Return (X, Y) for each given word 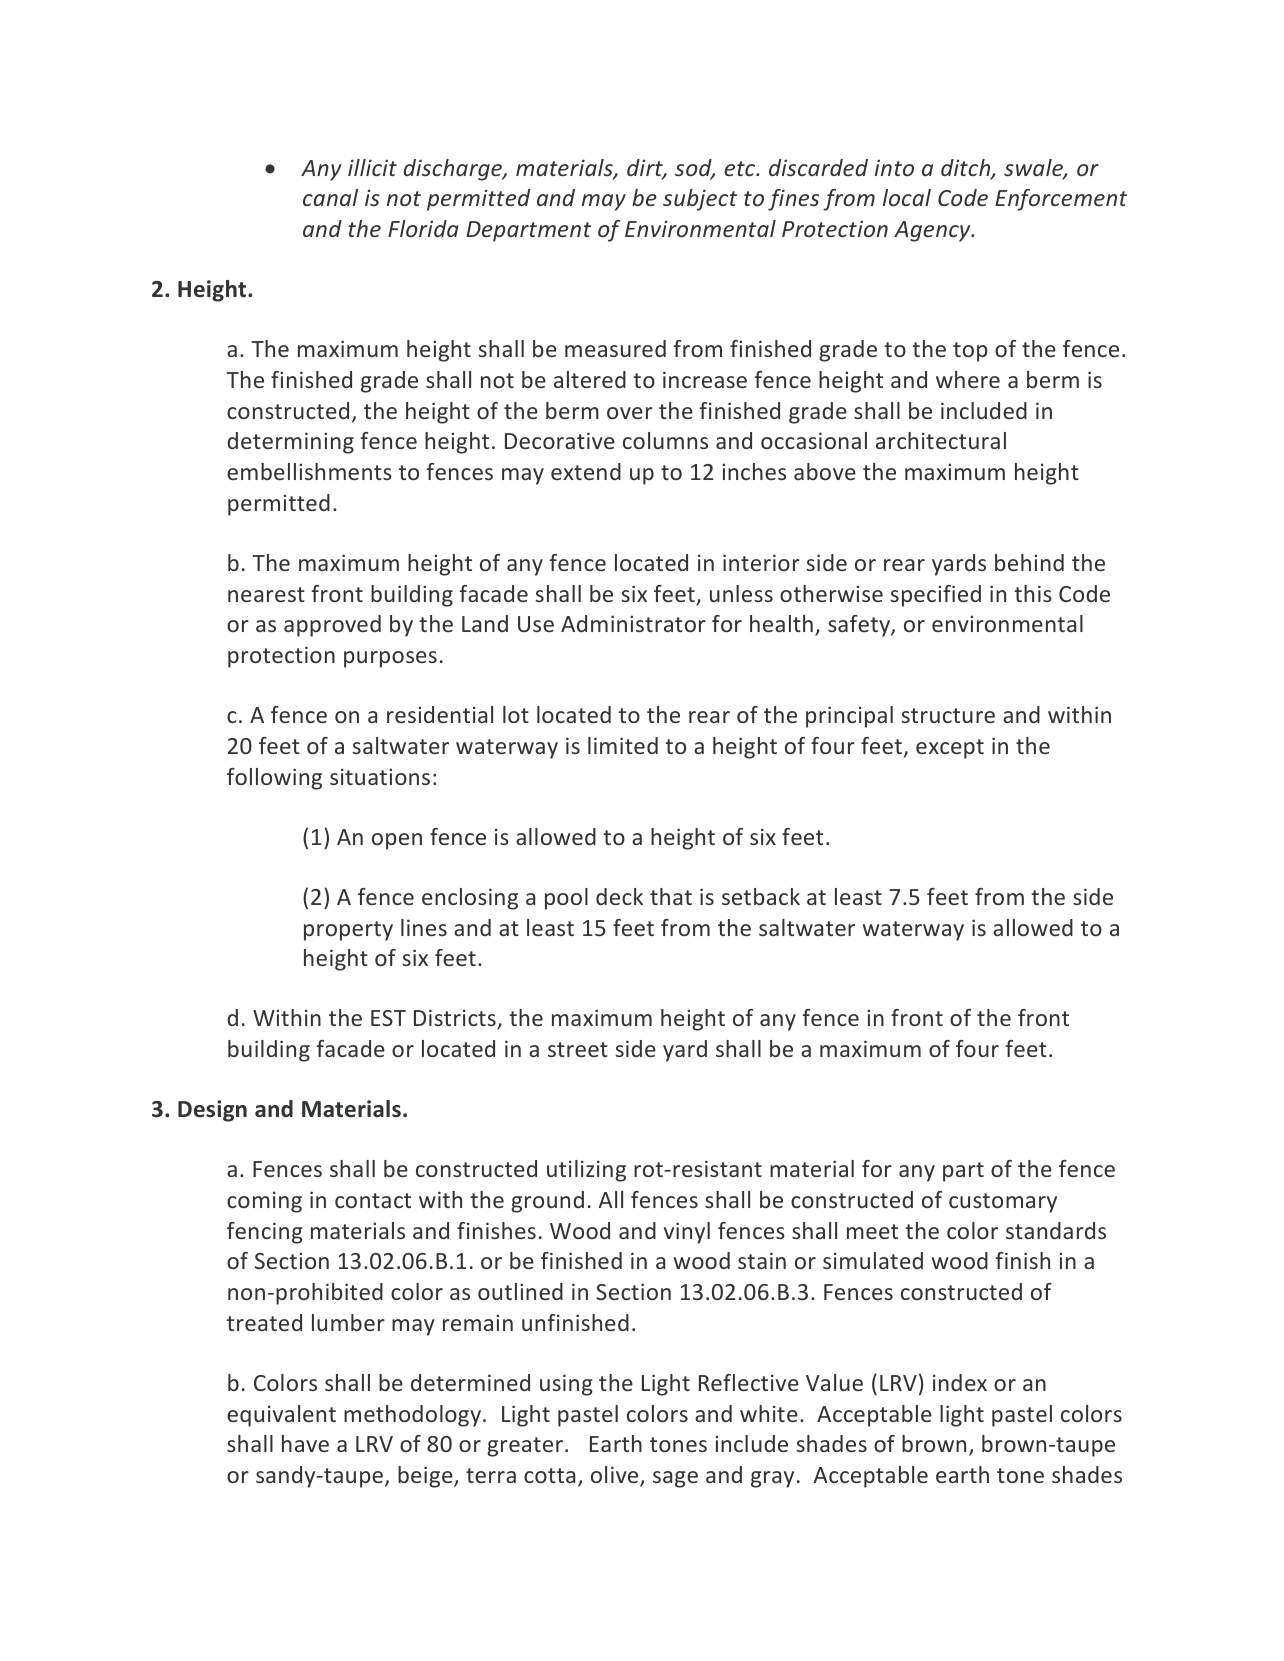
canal (330, 197)
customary (1003, 1203)
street (578, 1049)
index (960, 1382)
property (348, 931)
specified (935, 596)
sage (675, 1479)
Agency (933, 231)
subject (700, 200)
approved (332, 626)
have (305, 1443)
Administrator (633, 623)
